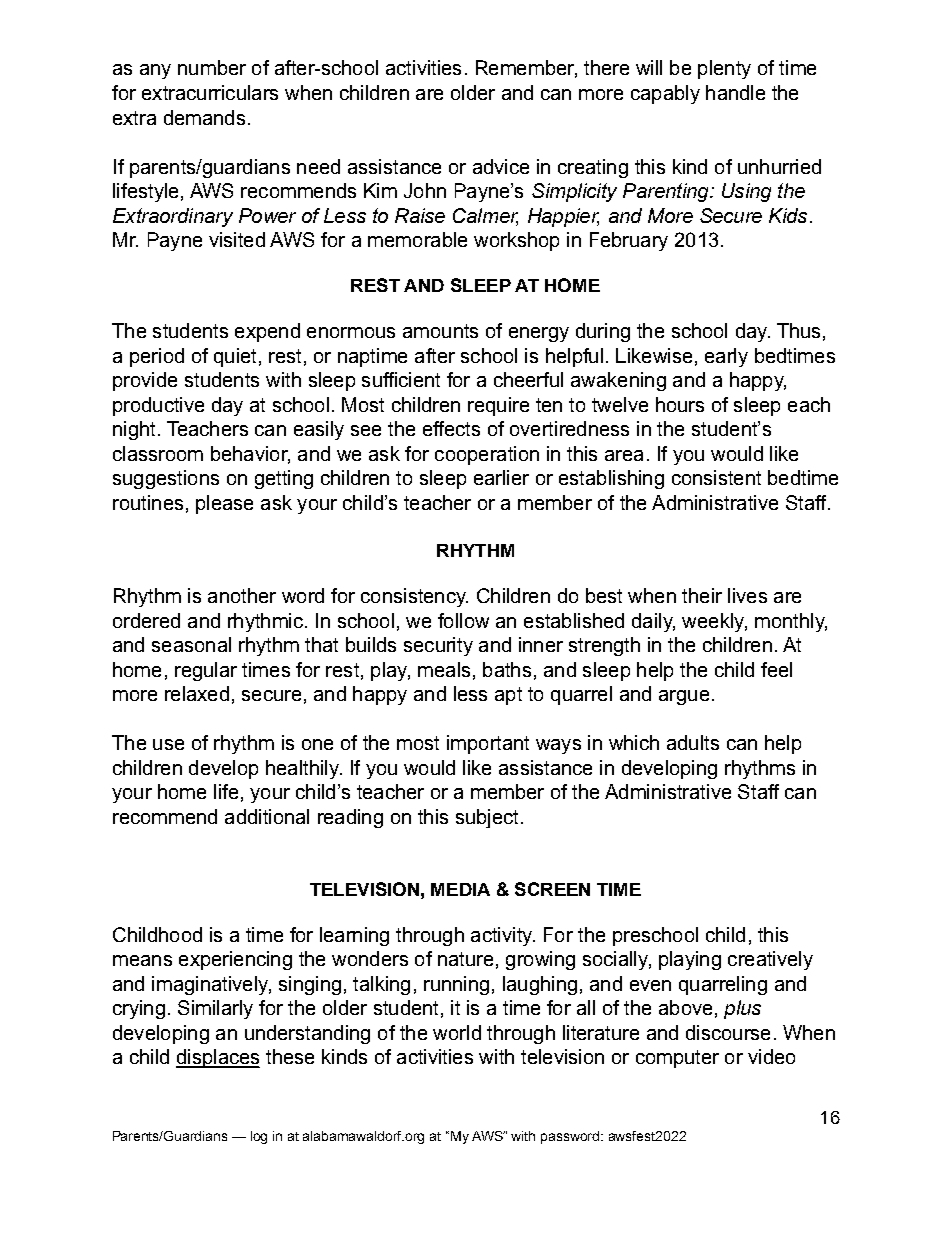  Describe the element at coordinates (693, 742) in the document. I see `adults` at that location.
